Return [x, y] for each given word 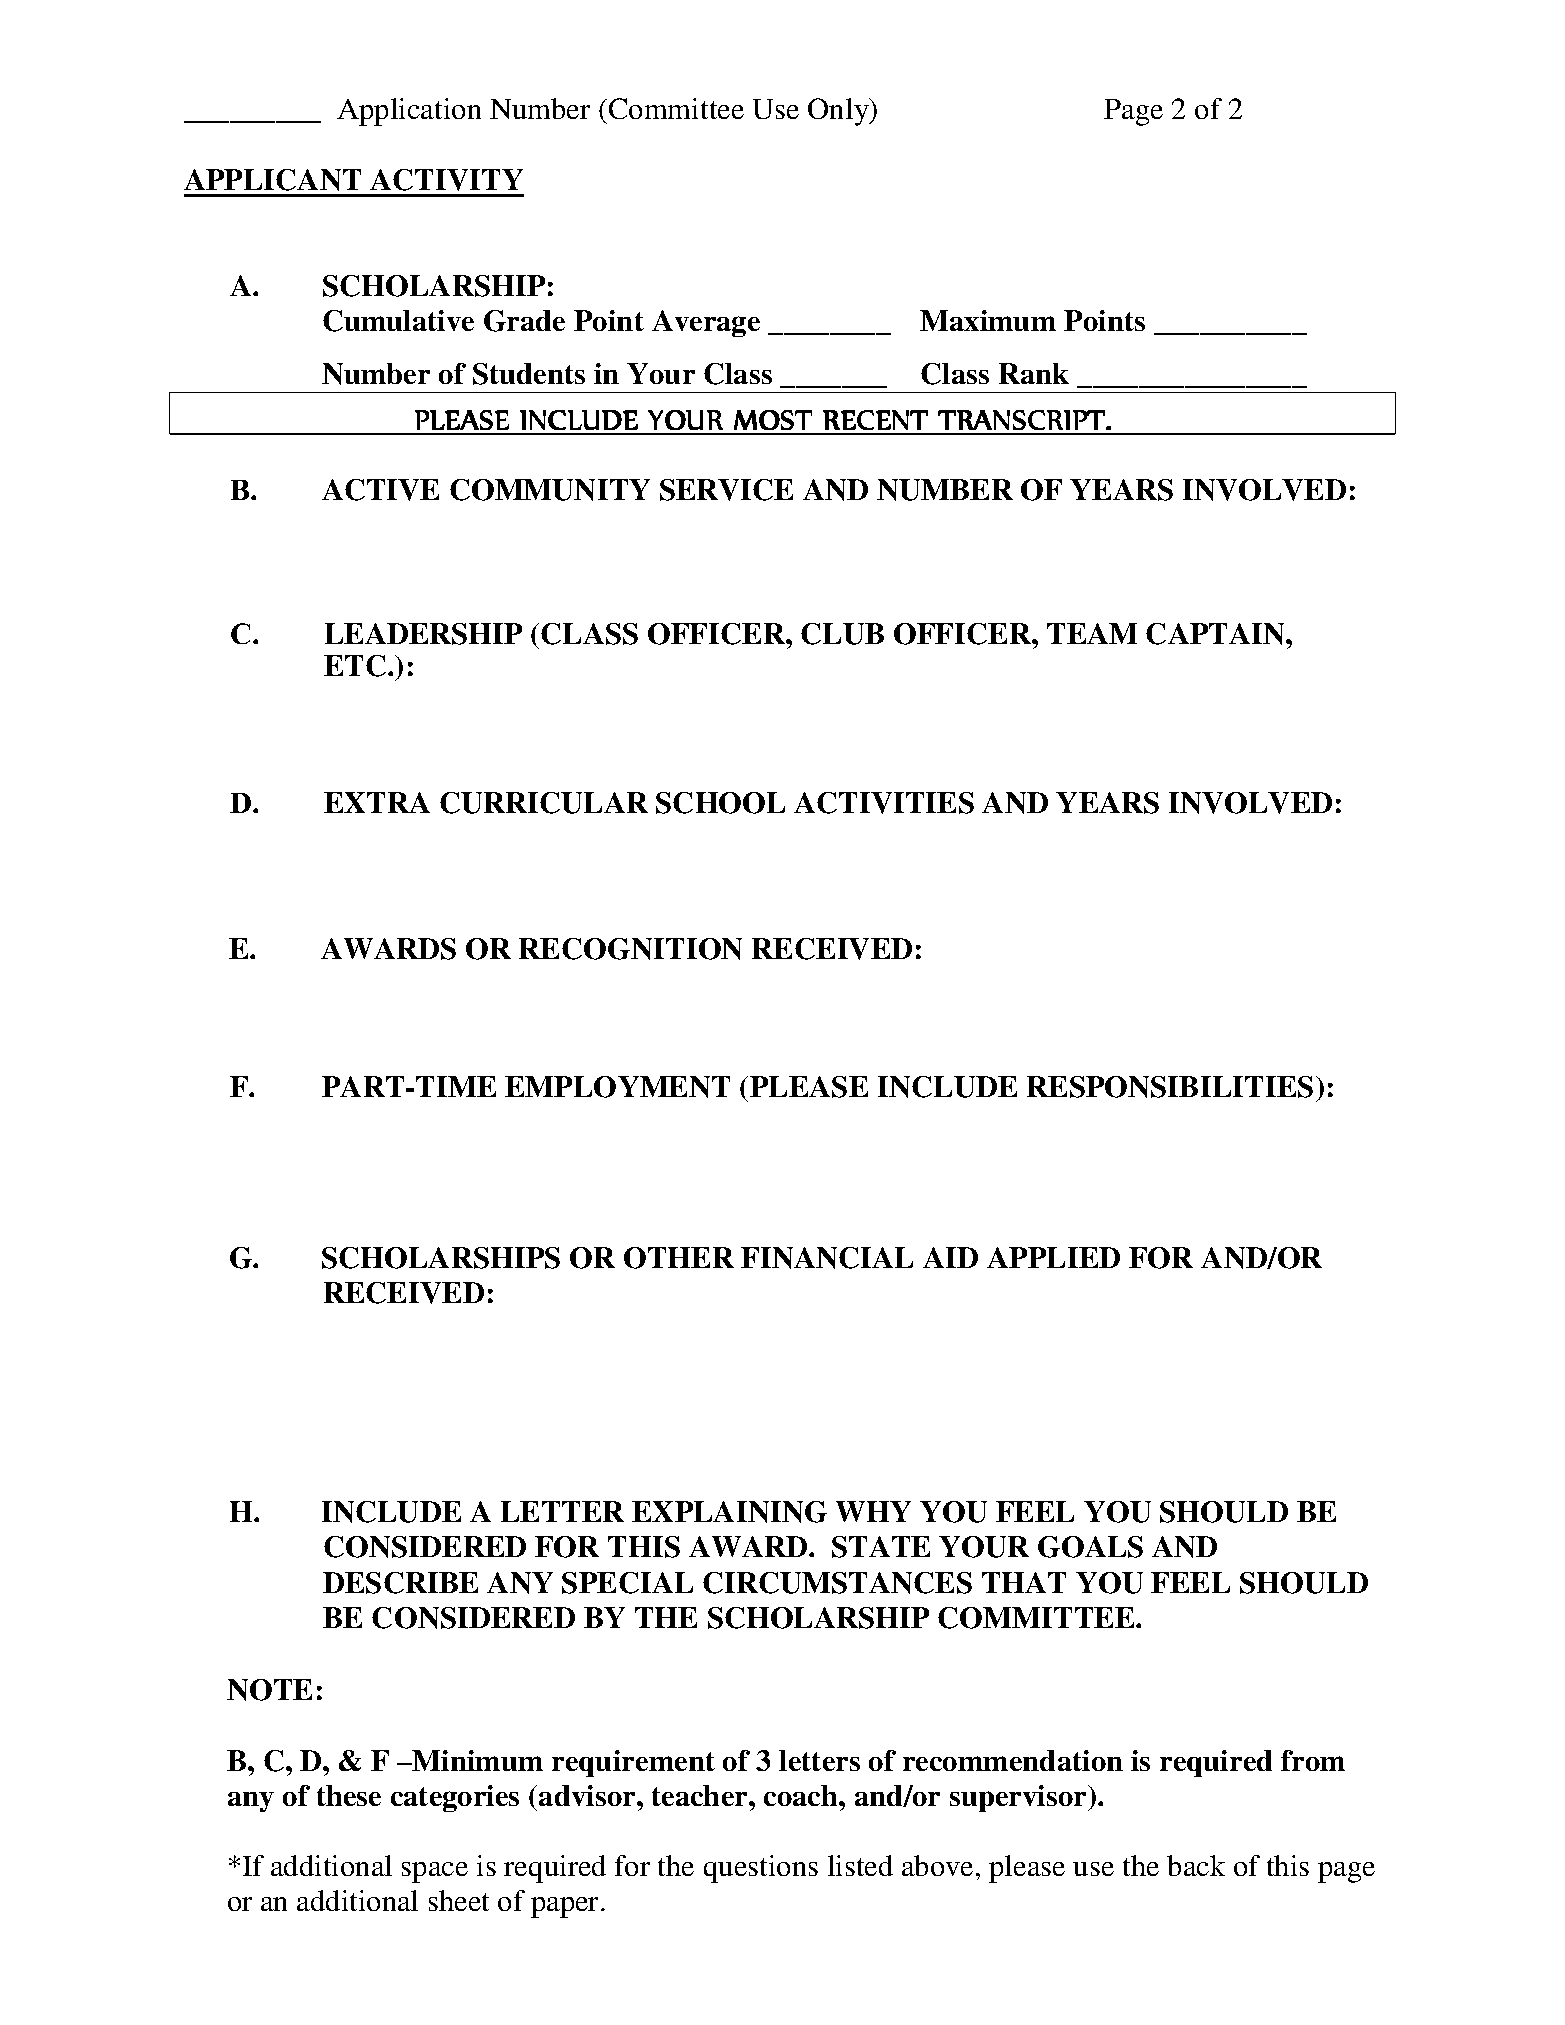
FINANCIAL [827, 1258]
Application [409, 112]
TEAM [1092, 633]
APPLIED [1053, 1257]
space [435, 1872]
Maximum [988, 320]
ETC [356, 666]
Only [839, 112]
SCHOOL [720, 803]
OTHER [679, 1258]
